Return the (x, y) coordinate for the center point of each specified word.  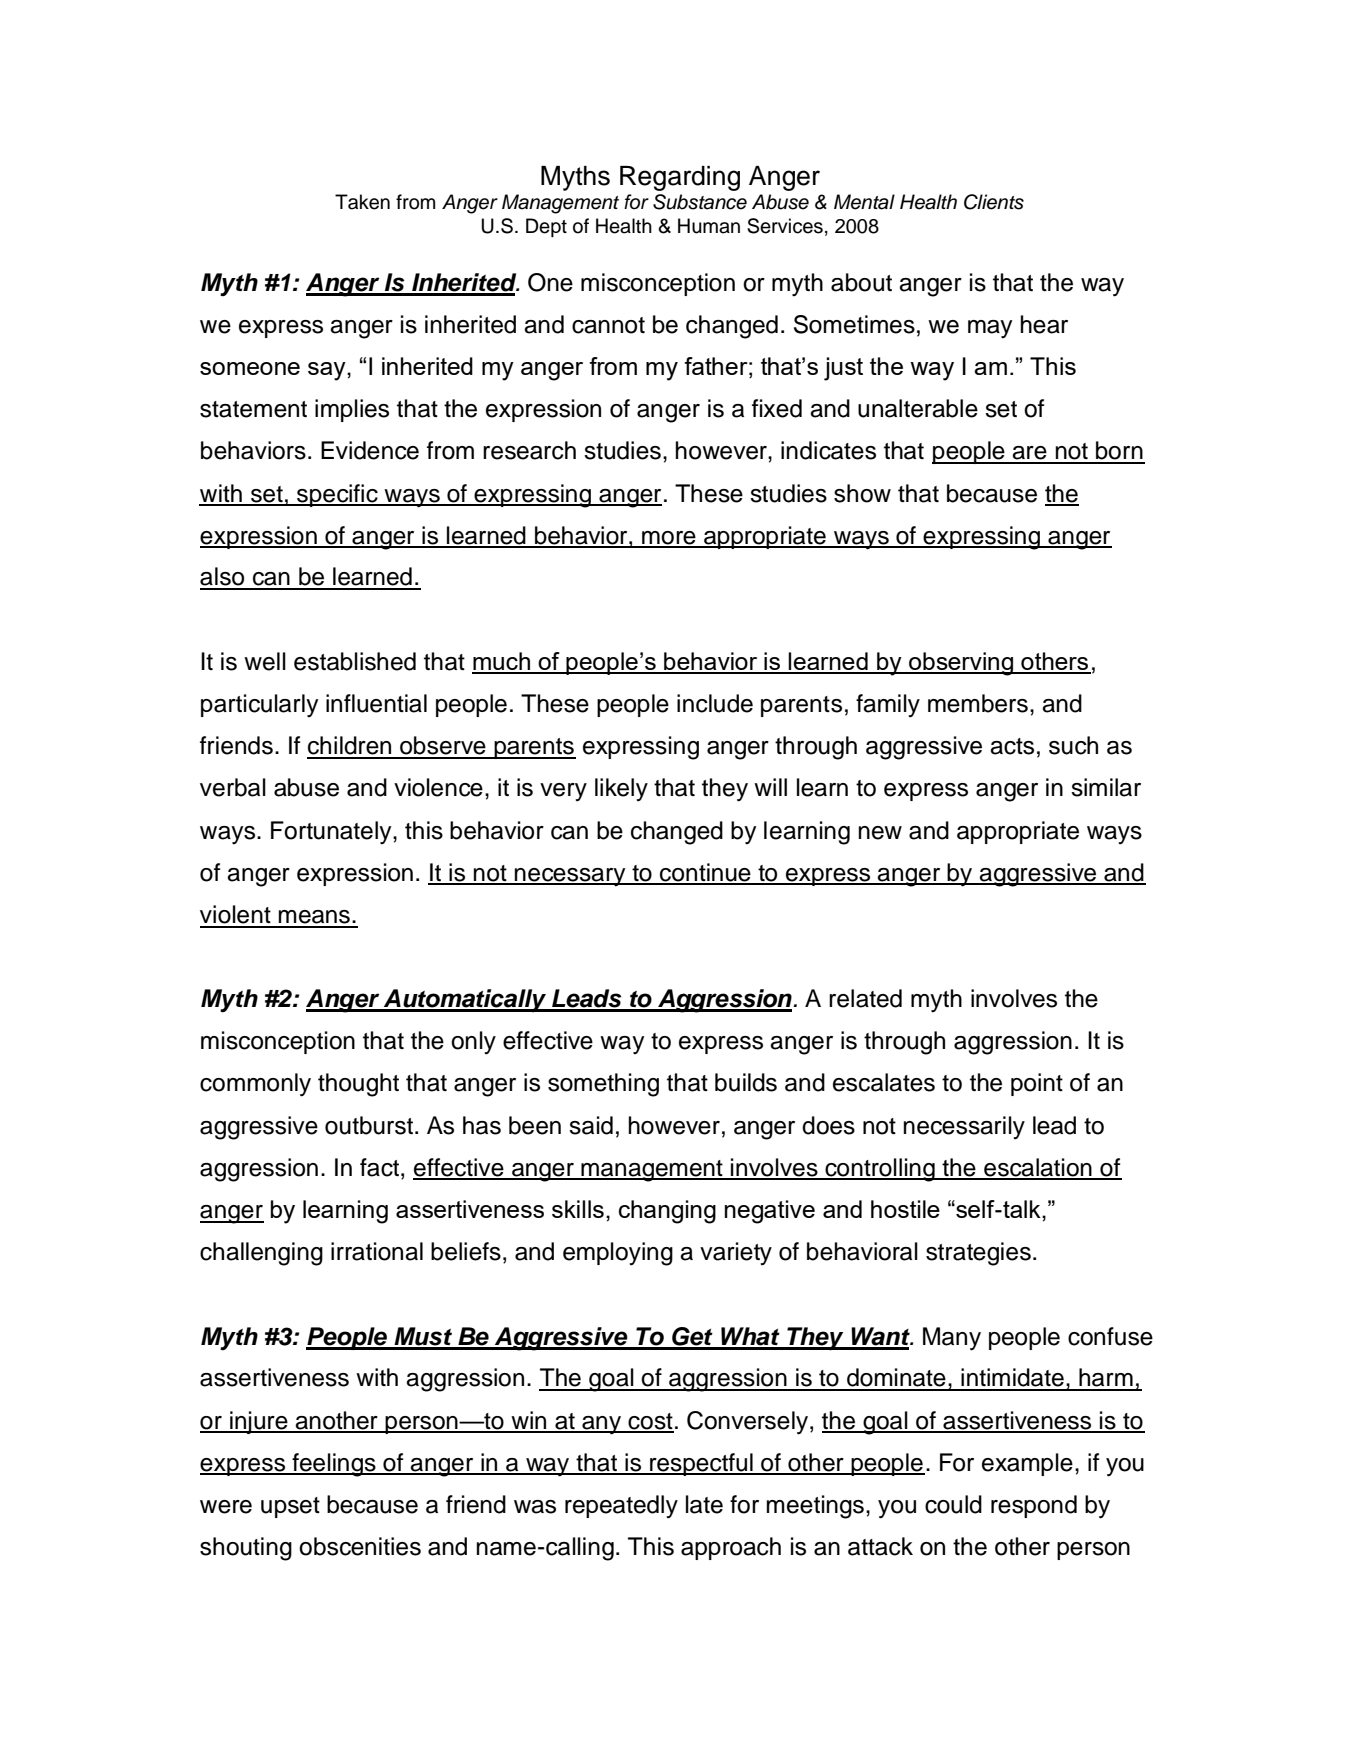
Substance (700, 202)
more (669, 539)
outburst (370, 1125)
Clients (994, 202)
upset (290, 1507)
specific (337, 495)
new (880, 833)
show (862, 493)
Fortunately (332, 833)
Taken (362, 202)
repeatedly (621, 1506)
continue (705, 873)
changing (667, 1212)
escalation (1038, 1168)
